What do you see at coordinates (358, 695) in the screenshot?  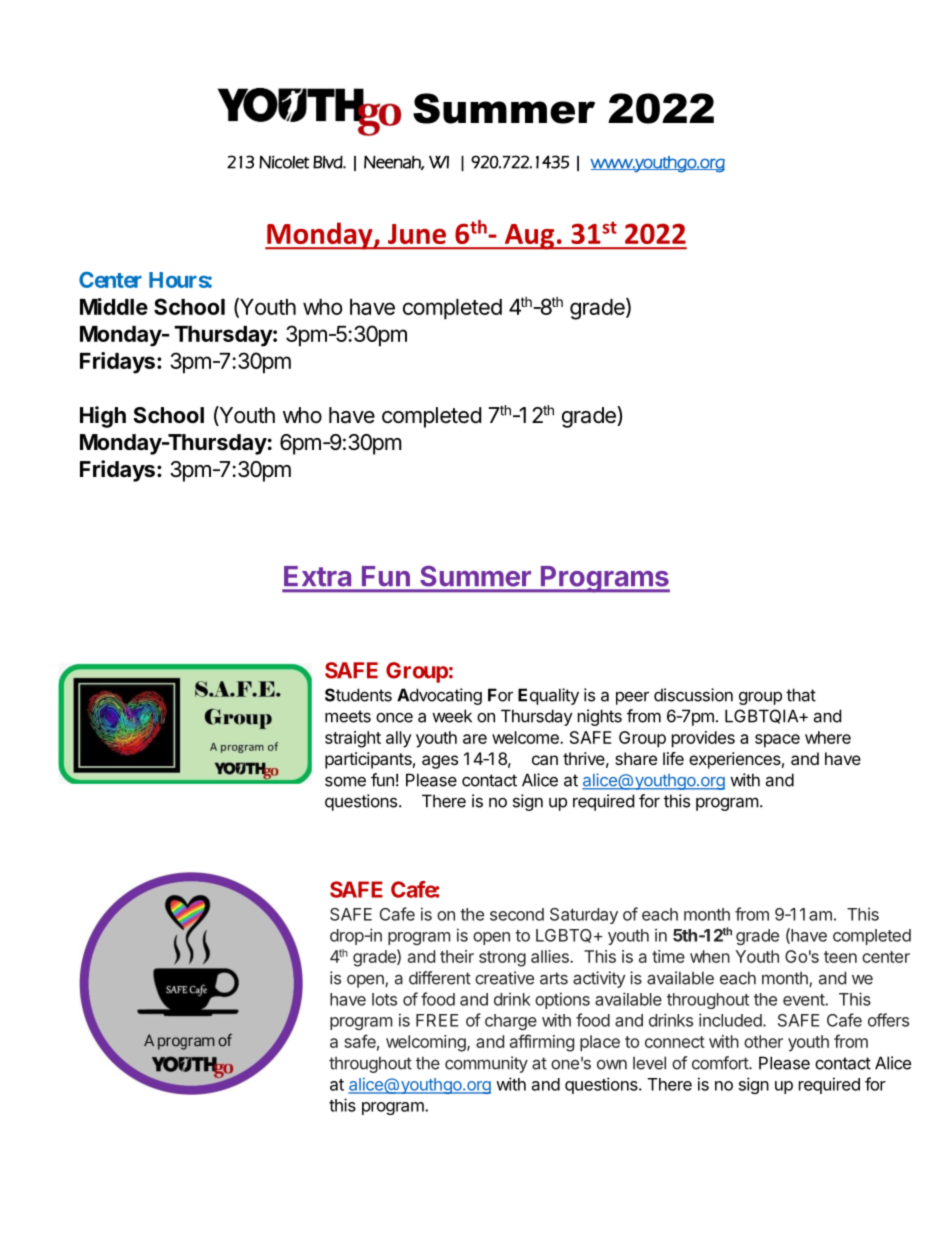 I see `Students` at bounding box center [358, 695].
